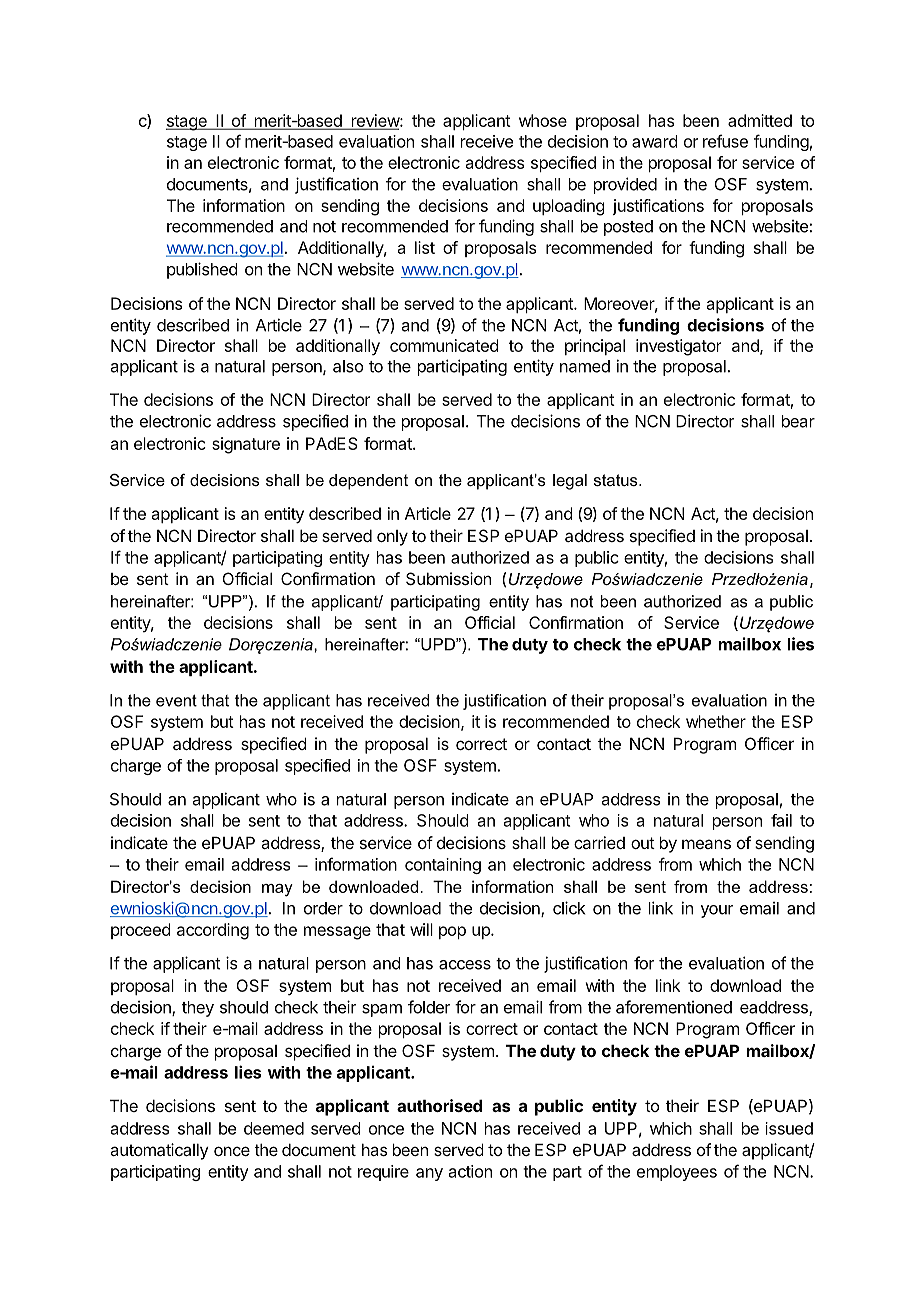  Describe the element at coordinates (570, 482) in the screenshot. I see `legal` at that location.
